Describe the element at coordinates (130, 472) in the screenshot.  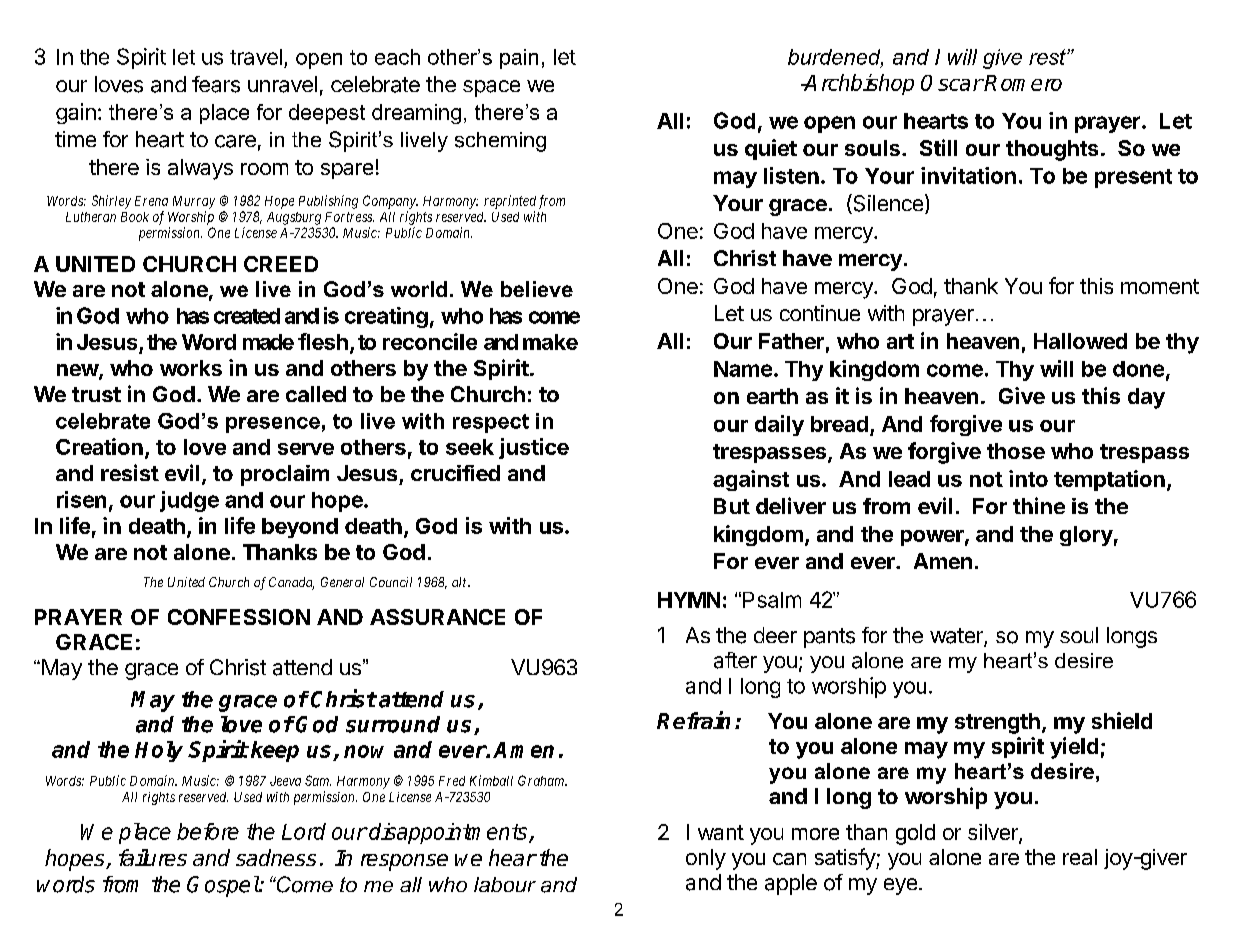
I see `resist` at that location.
